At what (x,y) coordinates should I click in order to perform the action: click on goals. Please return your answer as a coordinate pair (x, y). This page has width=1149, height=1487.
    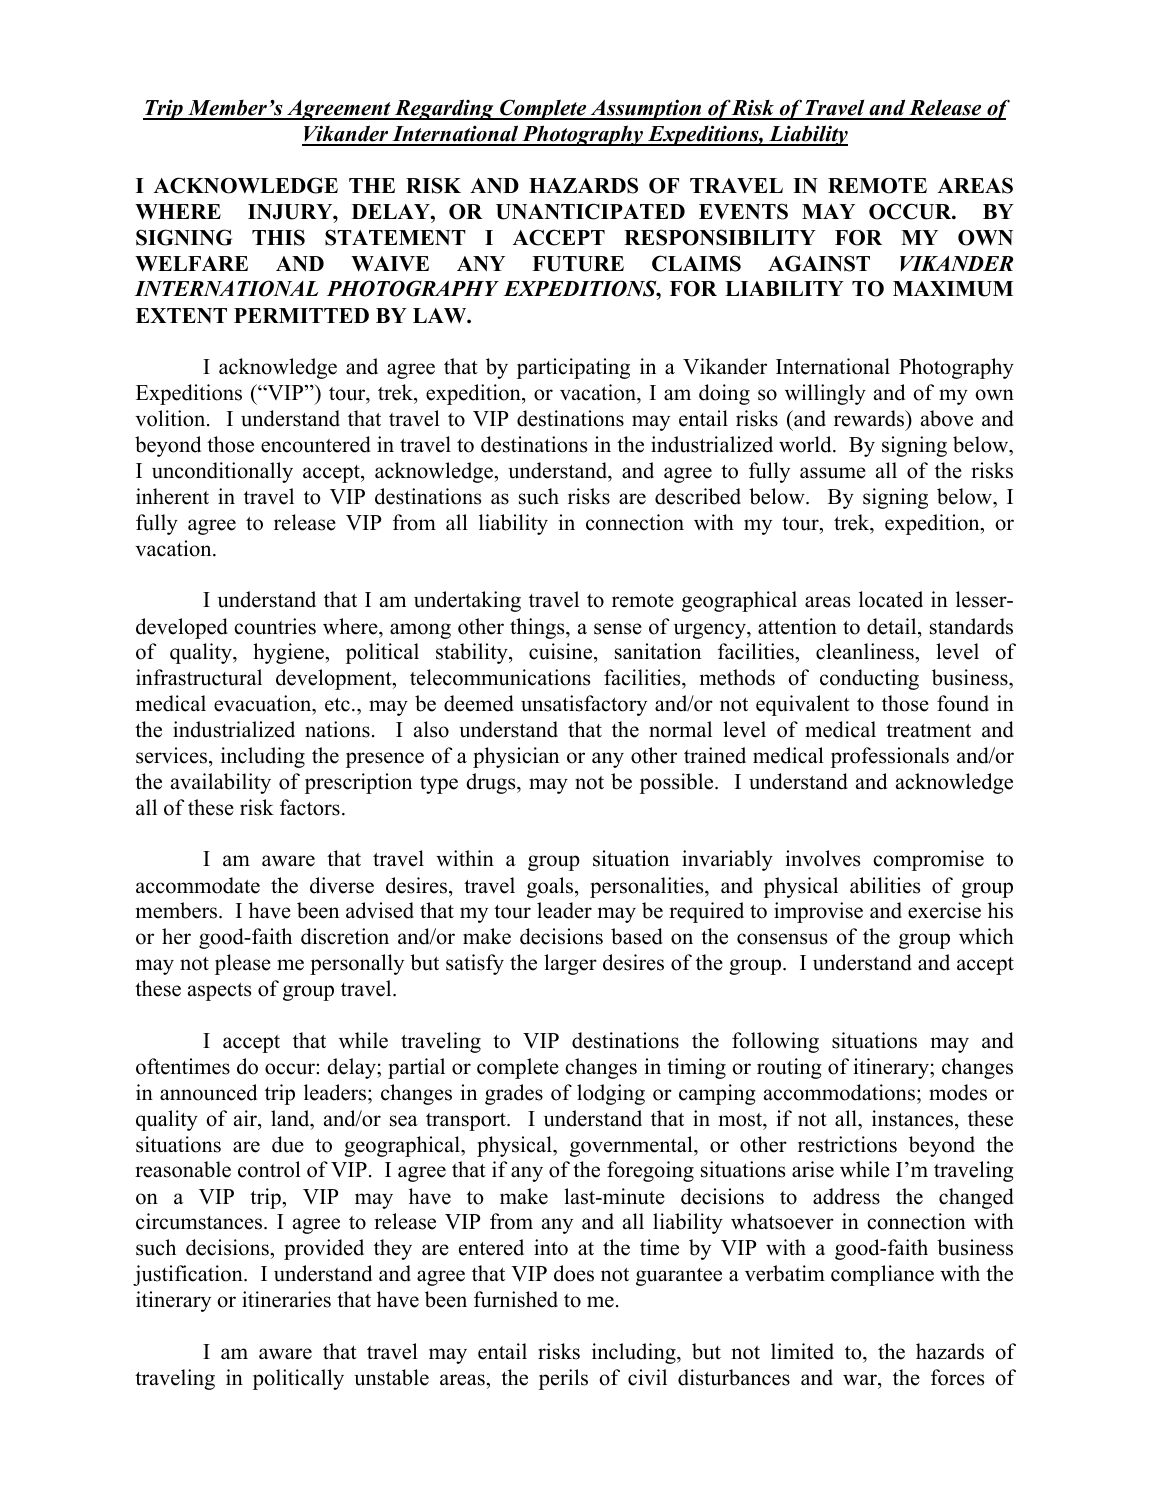
    Looking at the image, I should click on (551, 887).
